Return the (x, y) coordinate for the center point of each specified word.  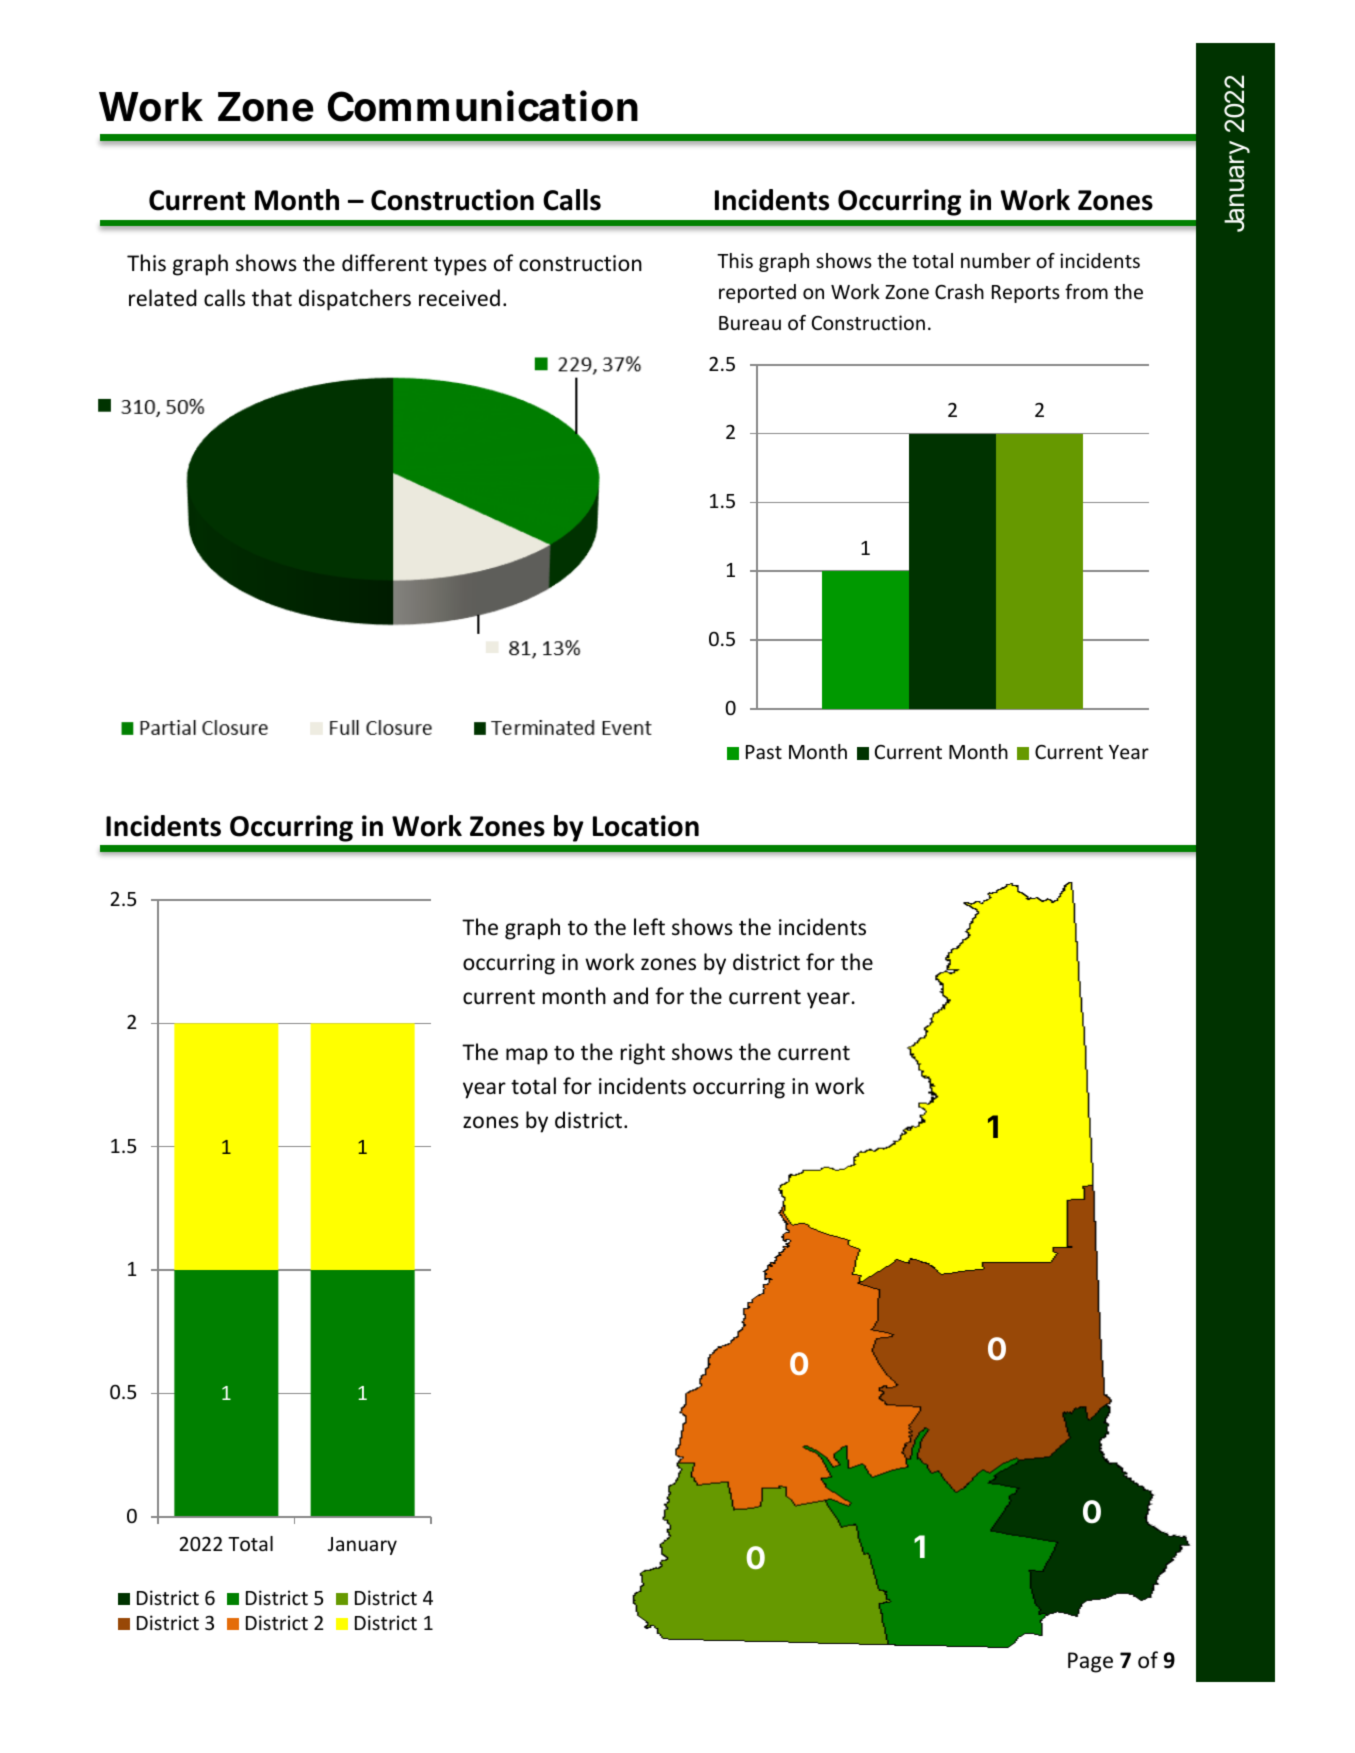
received (459, 298)
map (527, 1056)
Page (1090, 1662)
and (630, 996)
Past (764, 752)
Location (646, 826)
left (649, 927)
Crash (959, 291)
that (272, 297)
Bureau (750, 323)
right (643, 1054)
